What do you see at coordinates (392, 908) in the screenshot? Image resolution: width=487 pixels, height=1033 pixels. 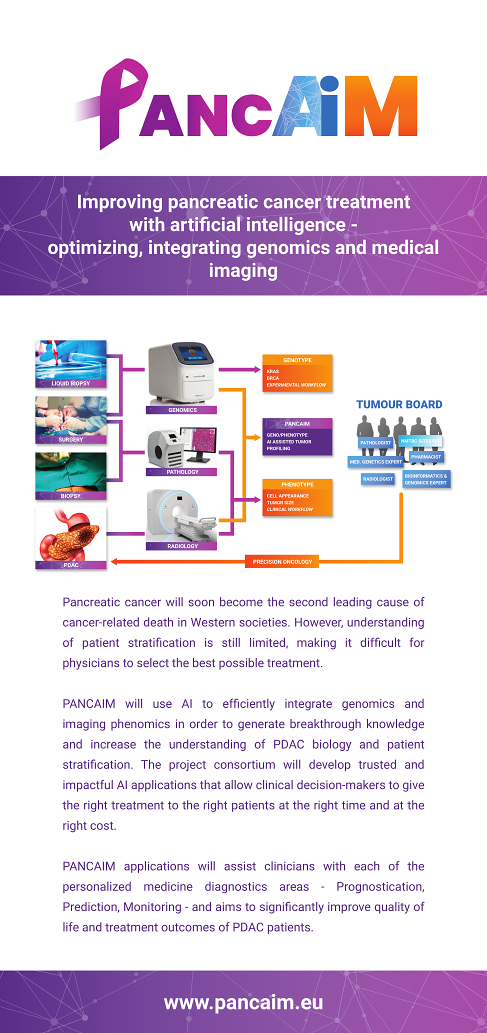 I see `quality` at bounding box center [392, 908].
